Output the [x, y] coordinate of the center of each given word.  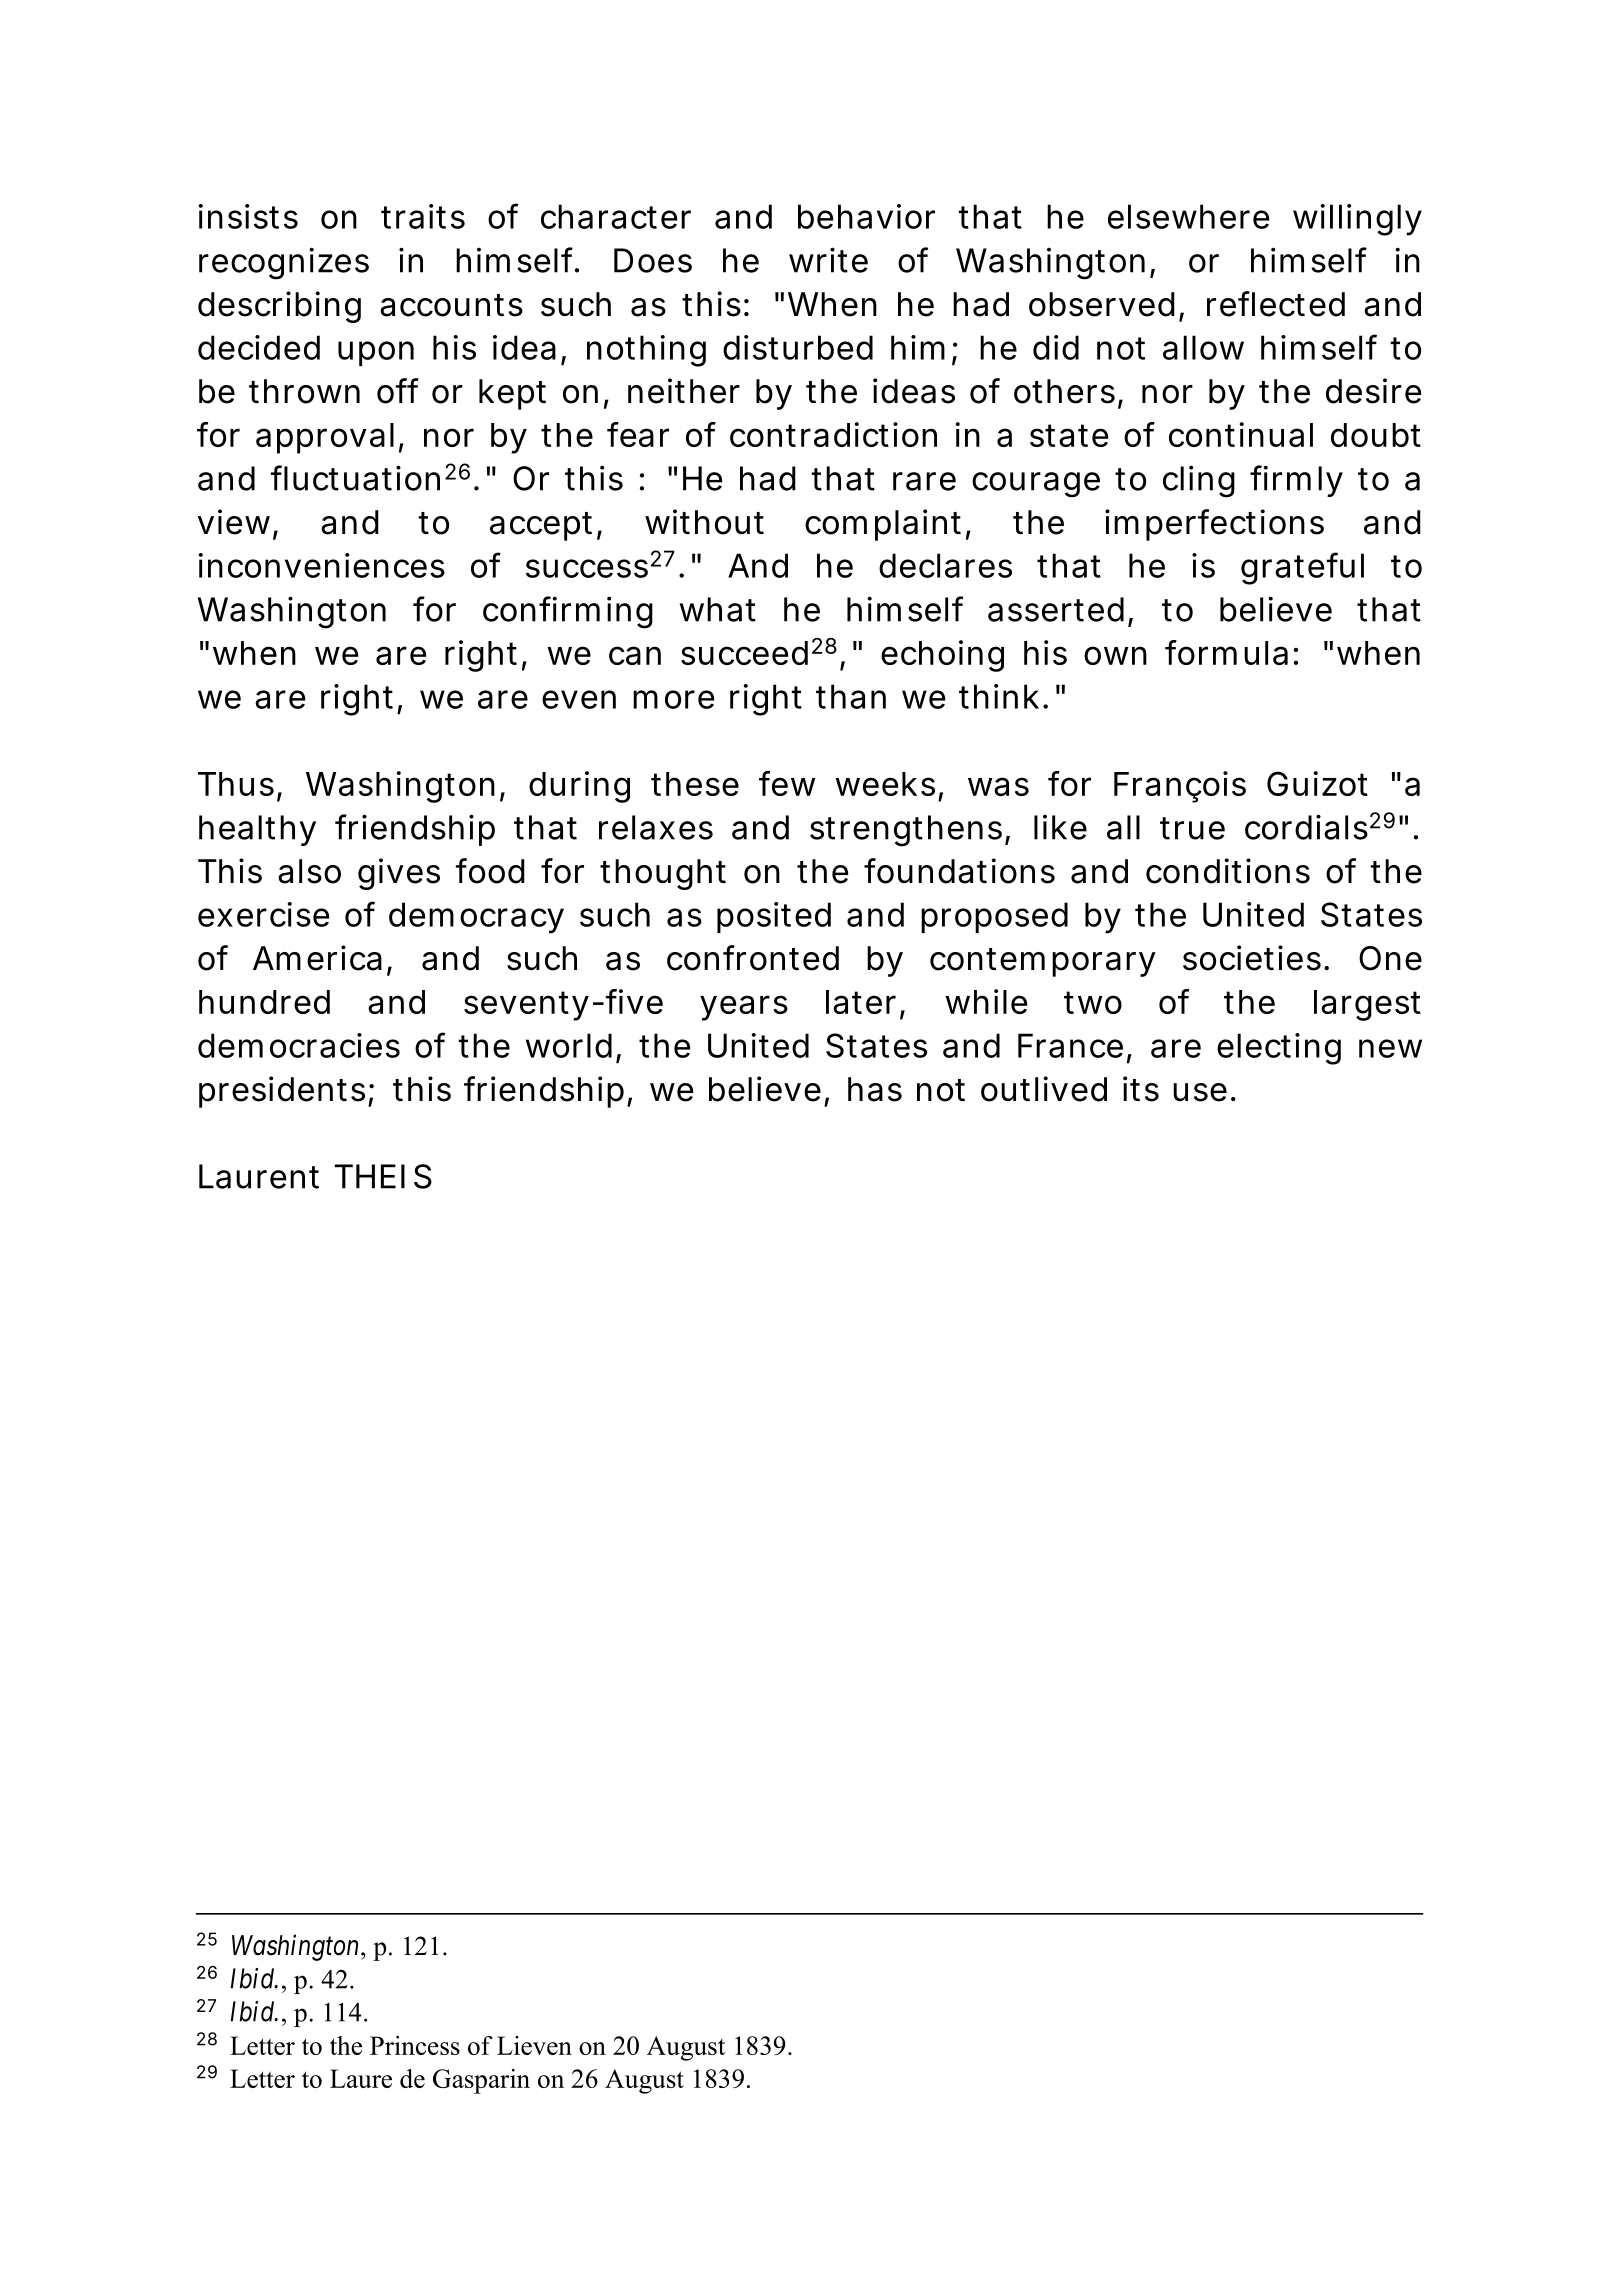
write [828, 260]
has [875, 1089]
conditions [1228, 871]
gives [399, 874]
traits [423, 216]
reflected [1276, 304]
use [1200, 1092]
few [787, 783]
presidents [282, 1092]
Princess [415, 2045]
